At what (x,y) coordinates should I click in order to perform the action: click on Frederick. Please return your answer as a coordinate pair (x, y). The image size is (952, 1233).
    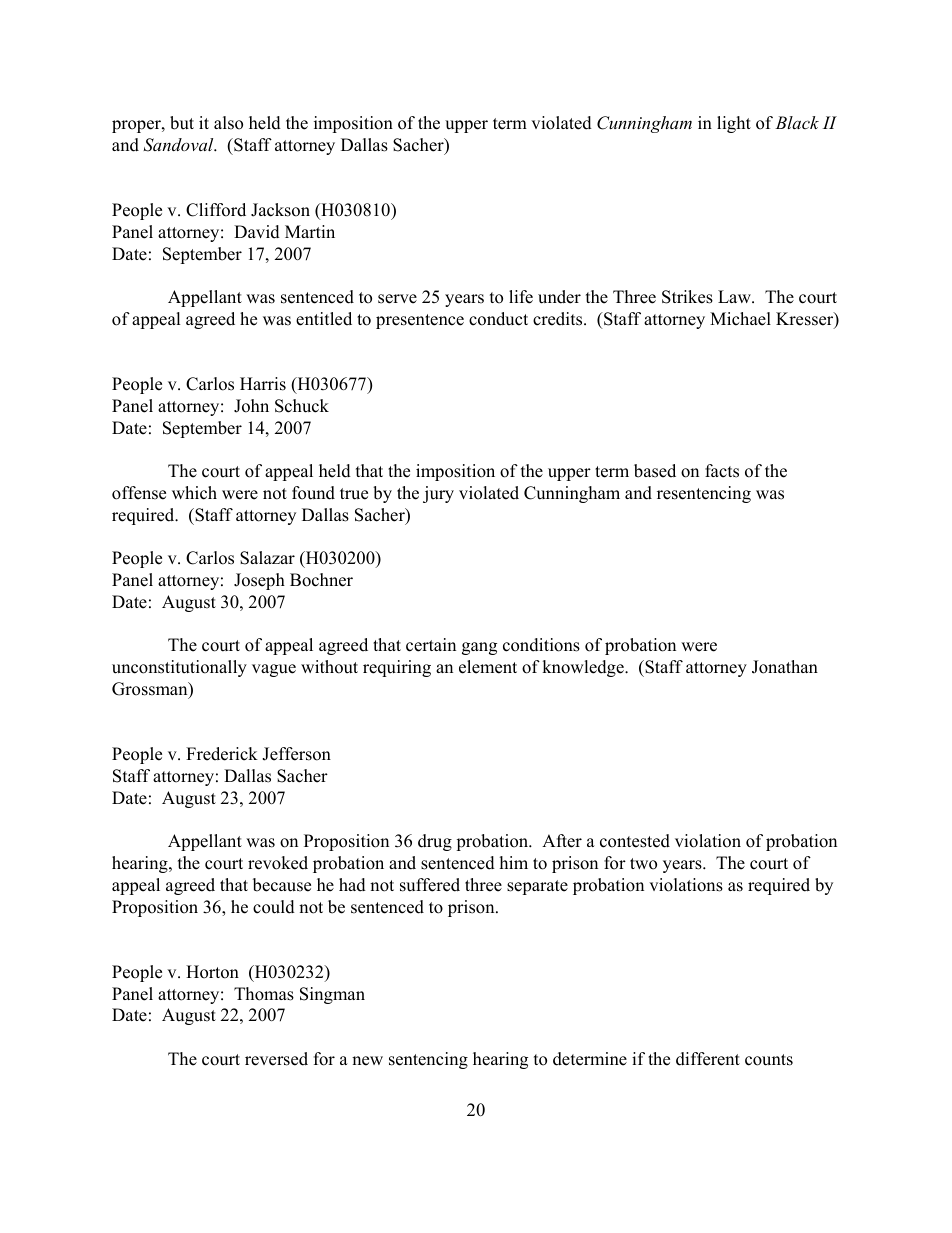
    Looking at the image, I should click on (222, 754).
